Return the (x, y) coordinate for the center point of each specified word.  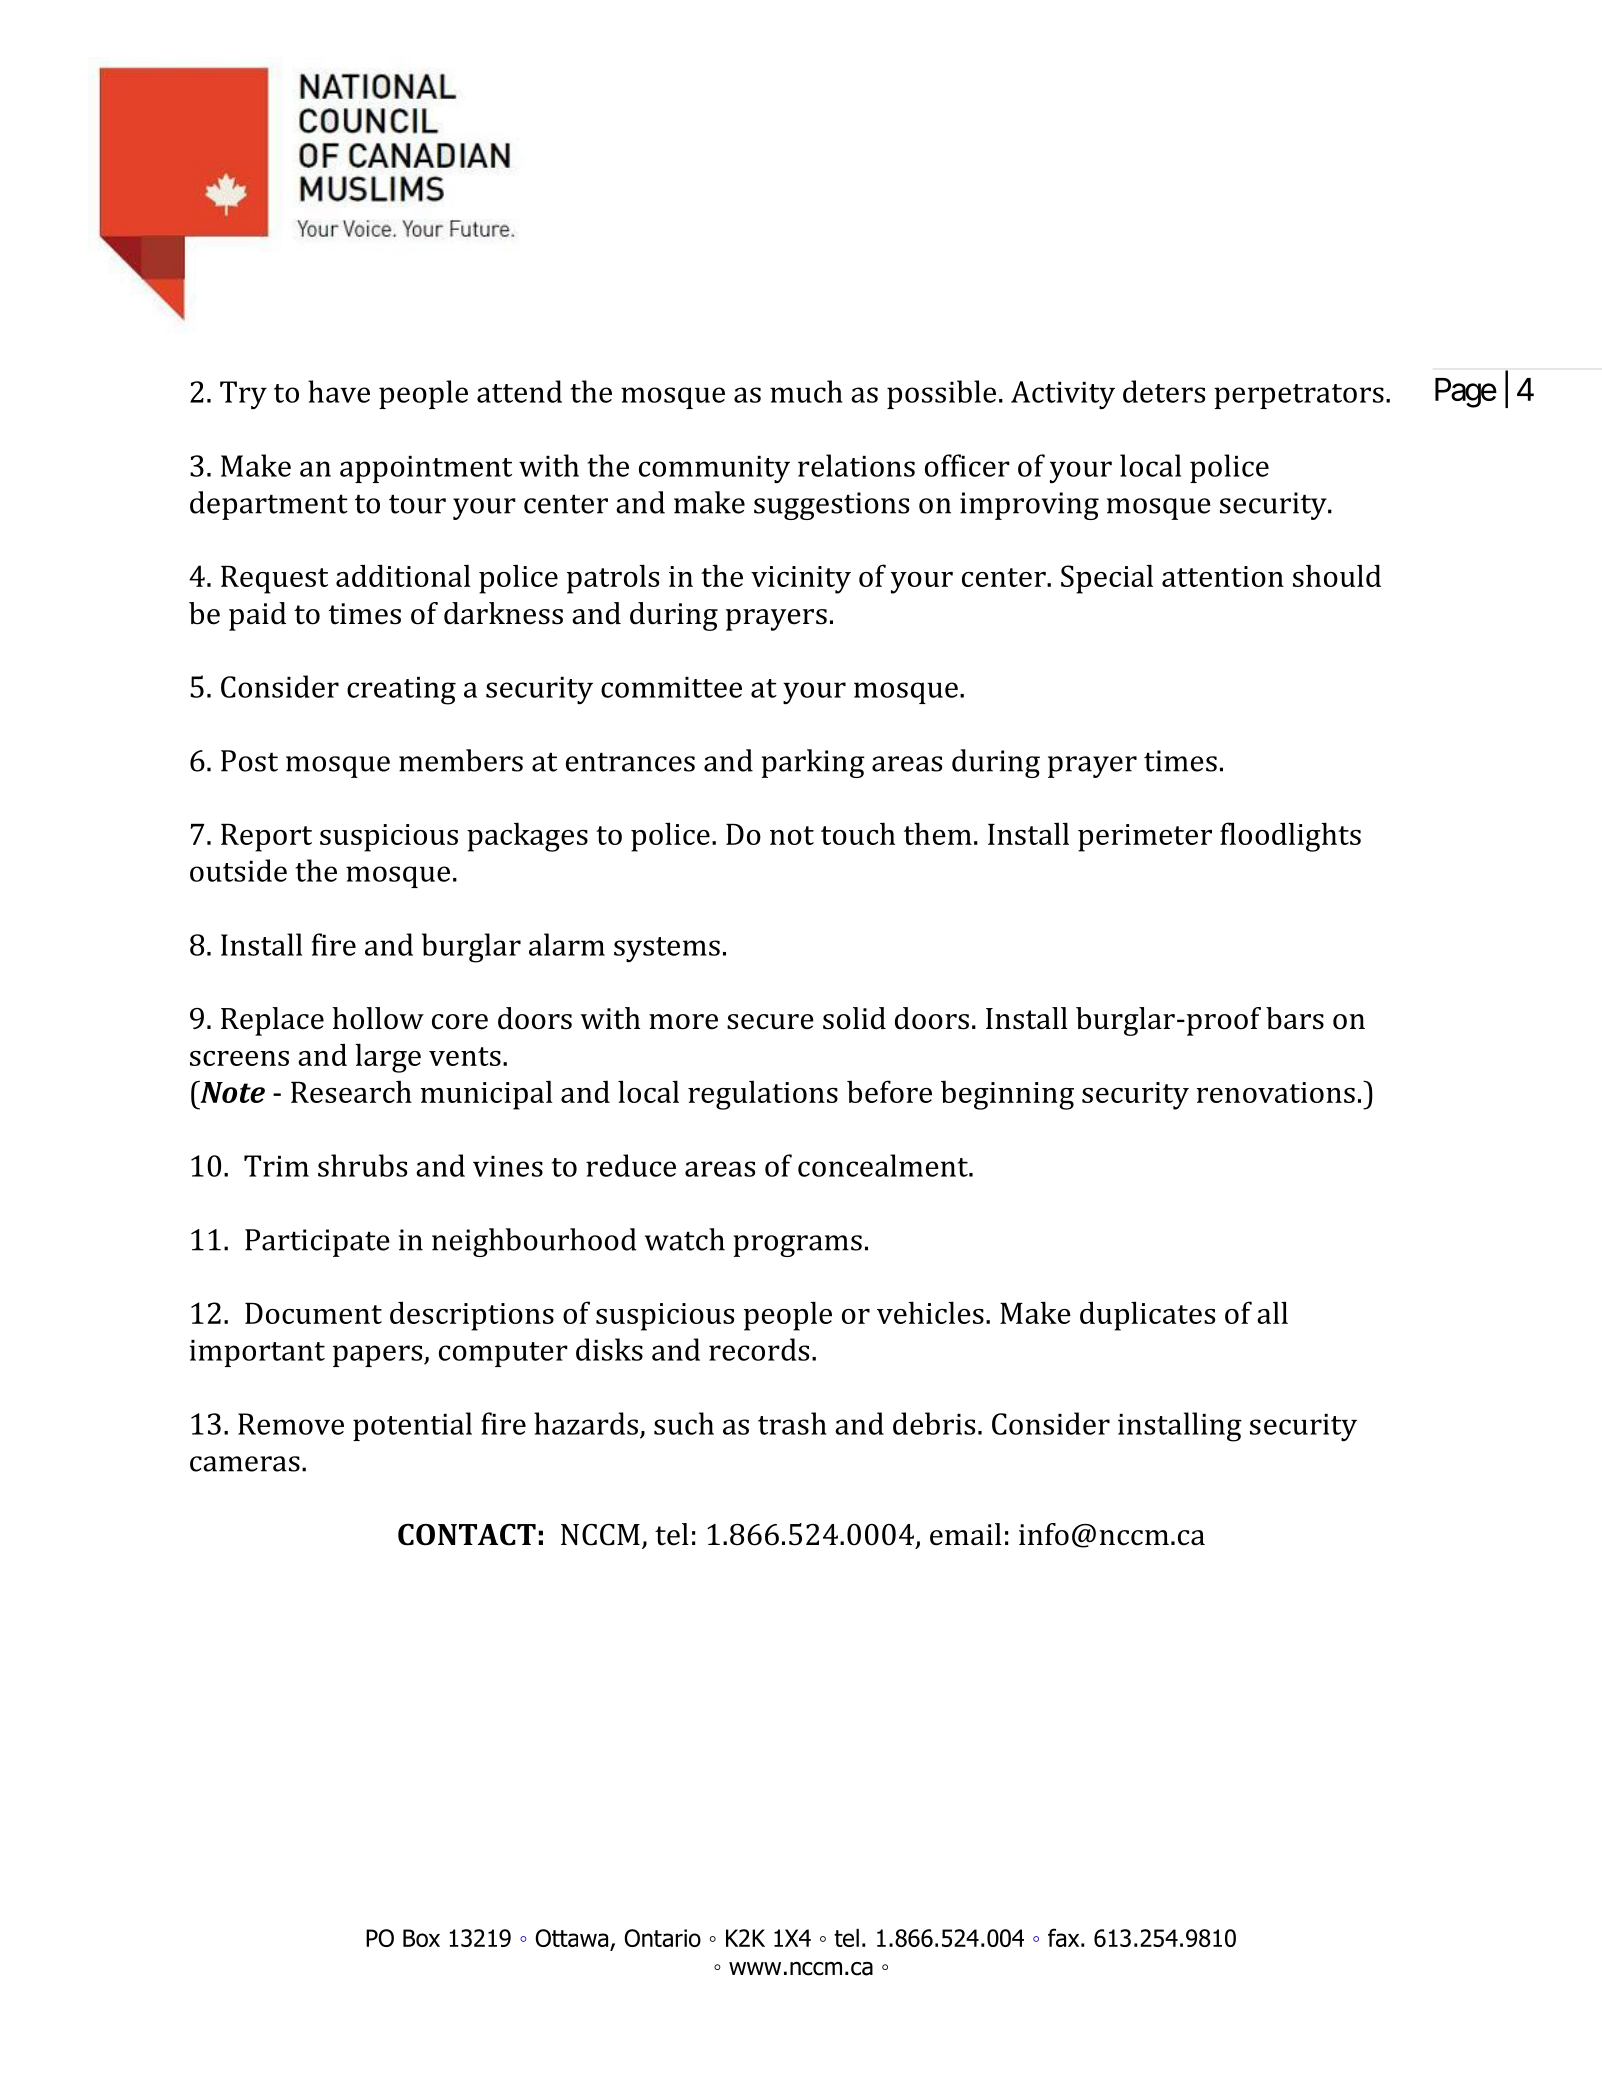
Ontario (662, 1938)
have (339, 391)
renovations (1275, 1092)
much (806, 391)
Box (421, 1938)
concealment (884, 1165)
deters (1164, 391)
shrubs (362, 1165)
